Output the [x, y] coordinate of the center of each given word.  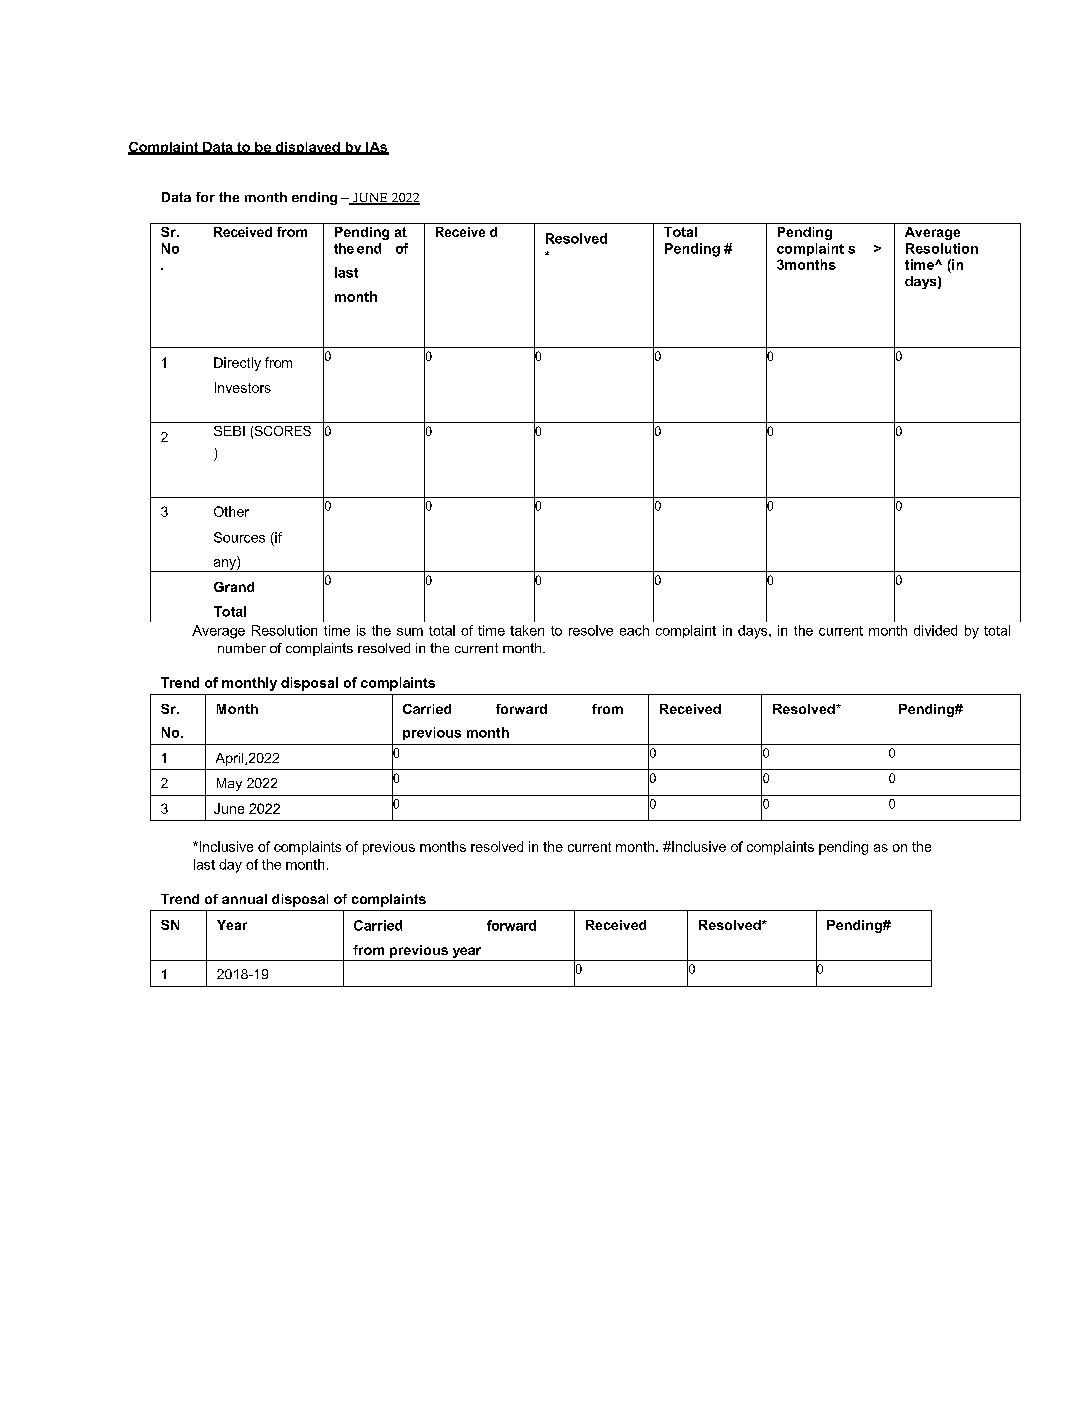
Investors [243, 387]
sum [410, 632]
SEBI [229, 431]
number [242, 648]
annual [244, 899]
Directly [237, 364]
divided [935, 630]
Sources [239, 537]
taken [527, 630]
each [634, 630]
